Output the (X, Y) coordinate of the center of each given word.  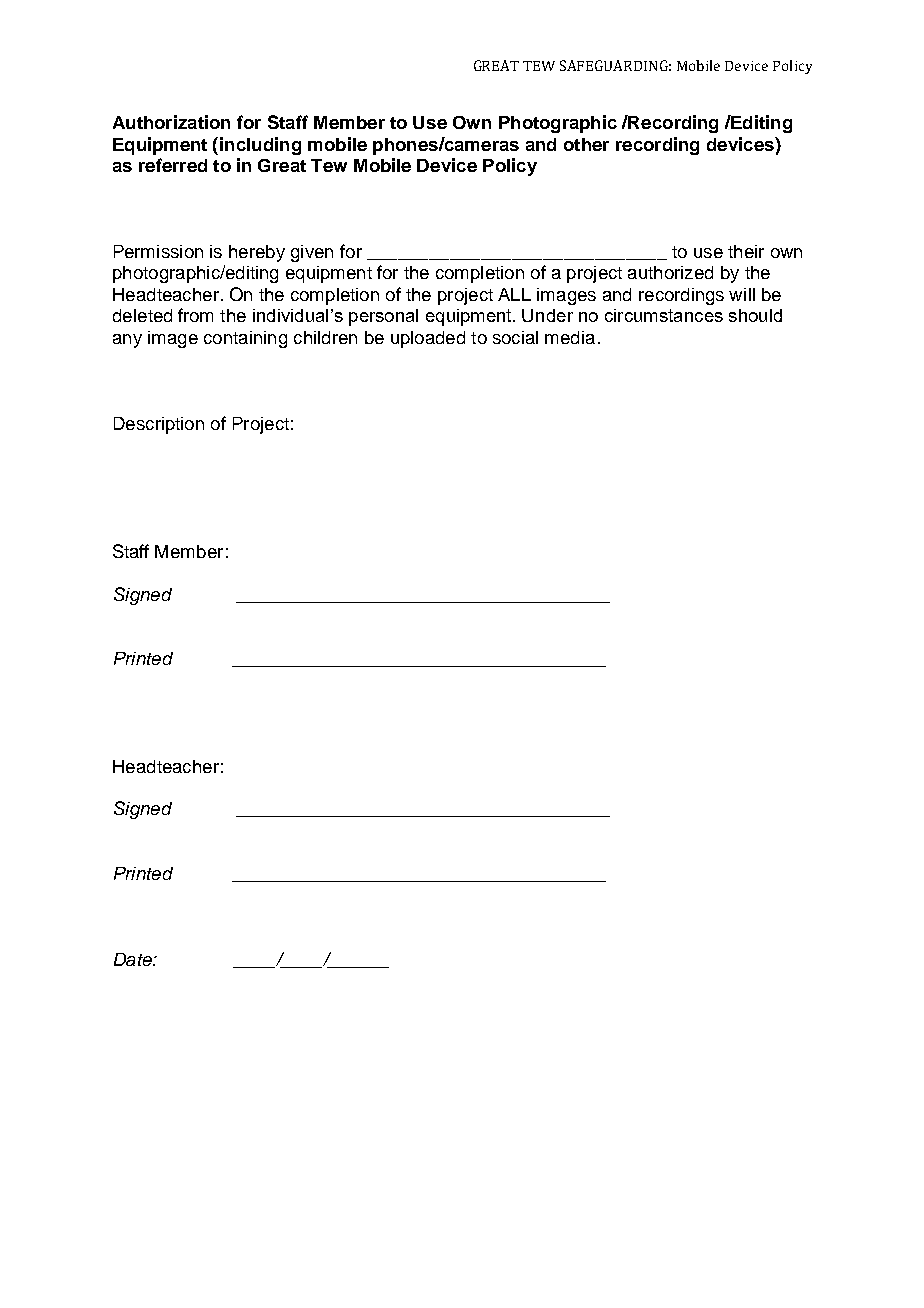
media (570, 337)
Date (134, 959)
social (515, 337)
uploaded (428, 339)
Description (159, 425)
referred (173, 165)
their (746, 251)
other (586, 144)
